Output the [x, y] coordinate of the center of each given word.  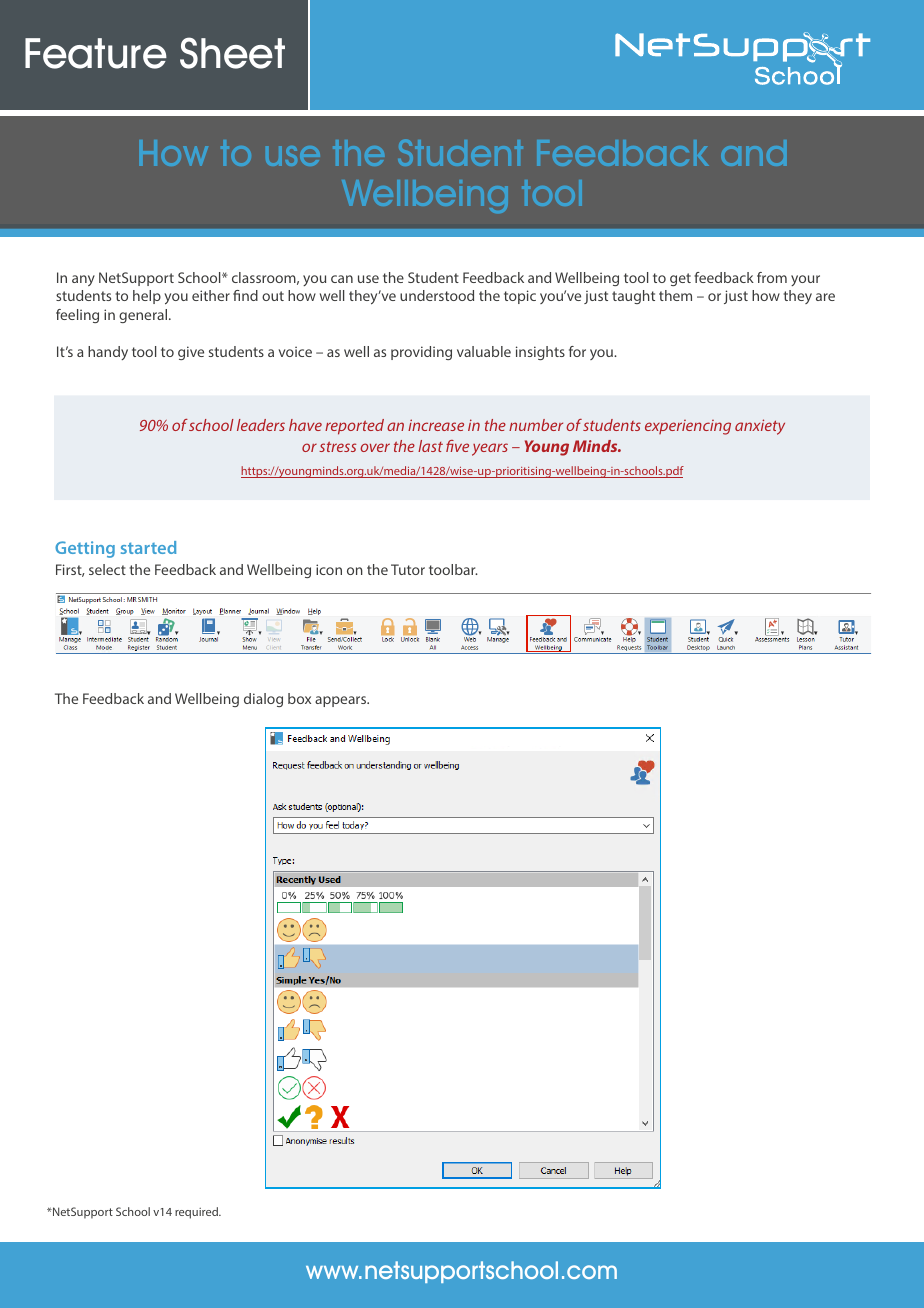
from [772, 277]
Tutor [408, 569]
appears [342, 701]
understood [437, 295]
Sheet [232, 53]
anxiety [760, 427]
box [299, 698]
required [197, 1213]
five [457, 446]
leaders [261, 425]
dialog [263, 700]
